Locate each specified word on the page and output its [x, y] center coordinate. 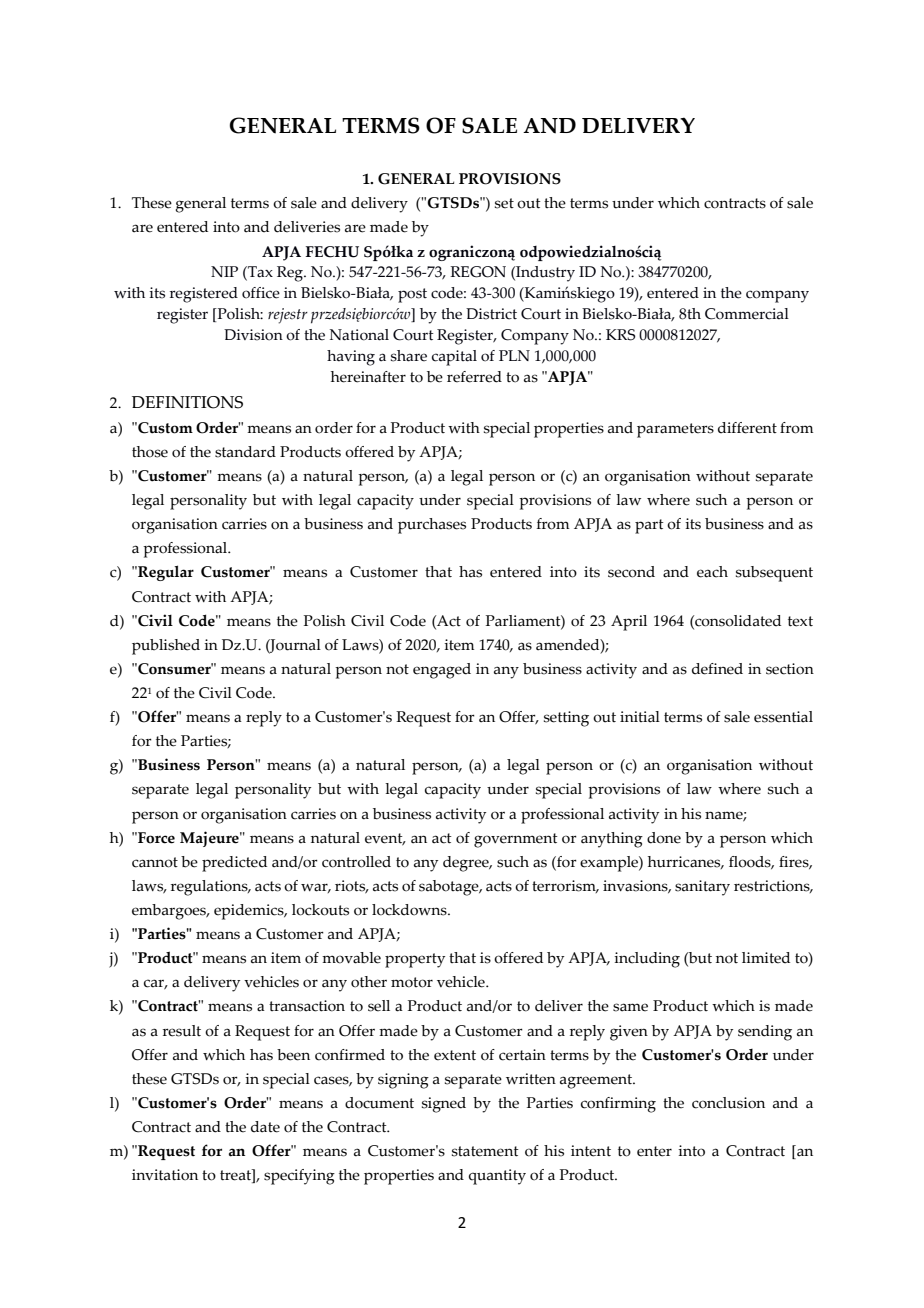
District [491, 314]
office [261, 293]
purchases [432, 526]
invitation [165, 1175]
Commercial [747, 314]
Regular [165, 573]
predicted [234, 864]
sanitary [702, 888]
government [516, 840]
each [712, 572]
